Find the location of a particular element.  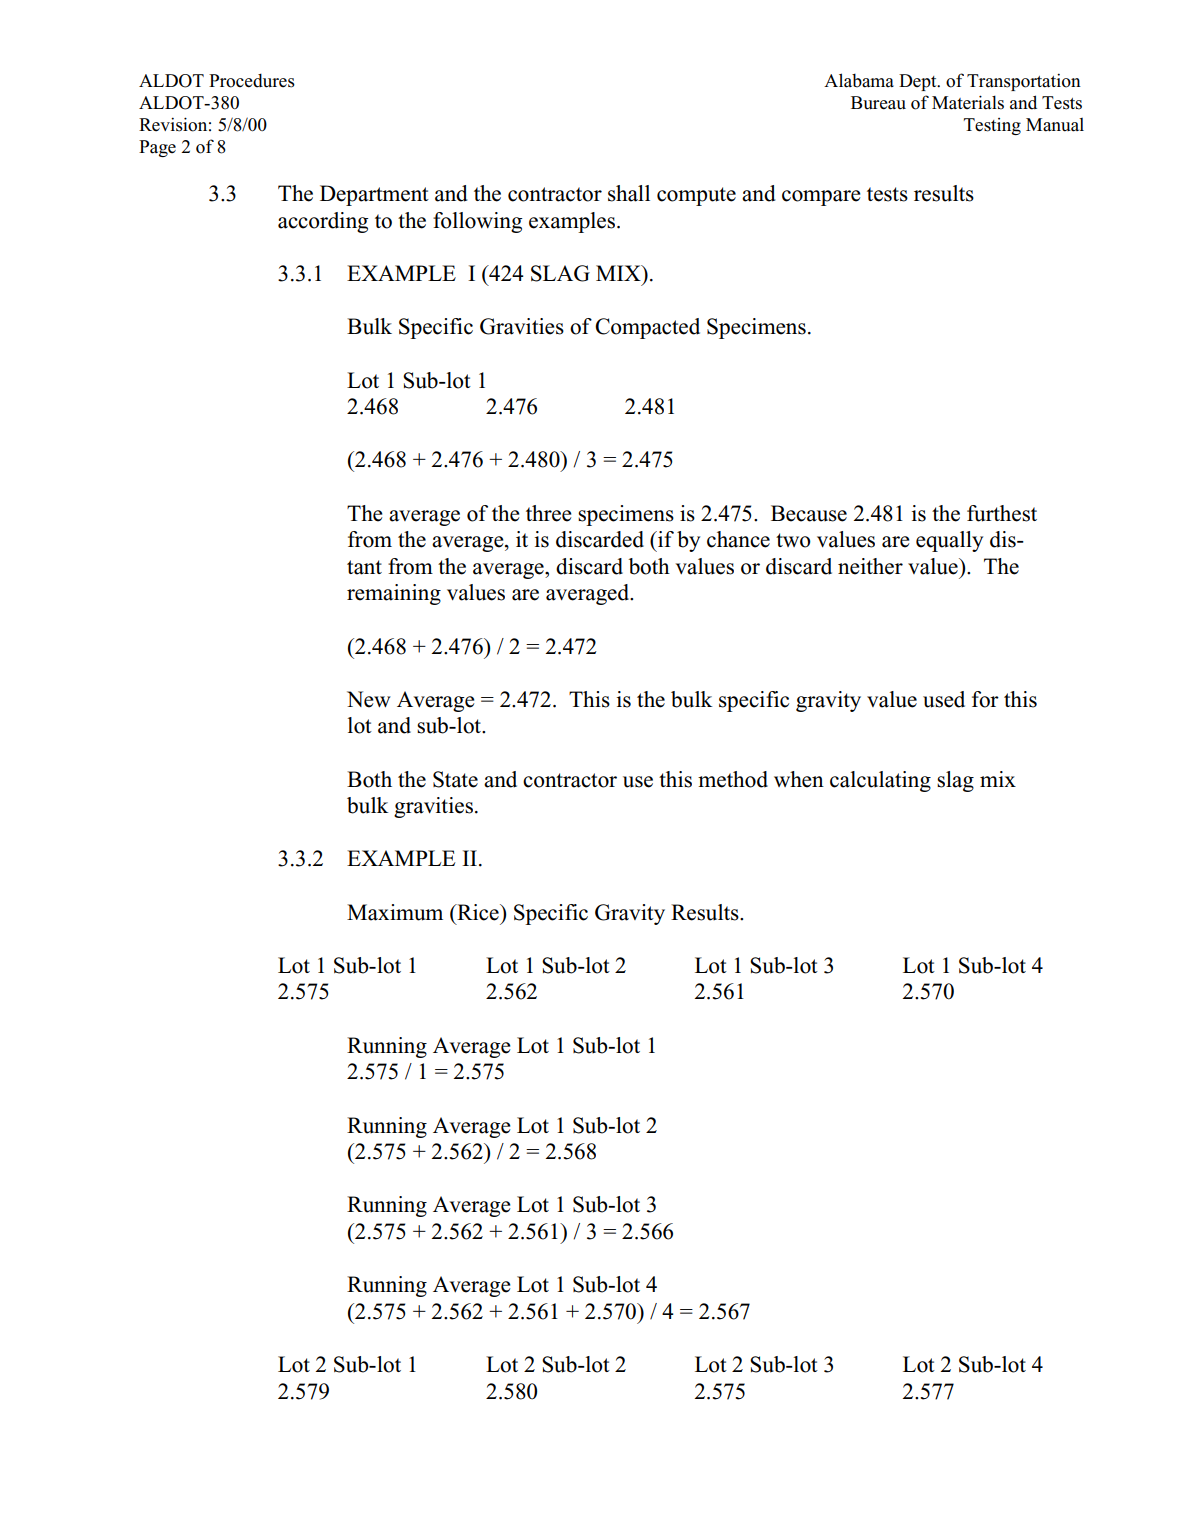

Materials is located at coordinates (968, 102).
